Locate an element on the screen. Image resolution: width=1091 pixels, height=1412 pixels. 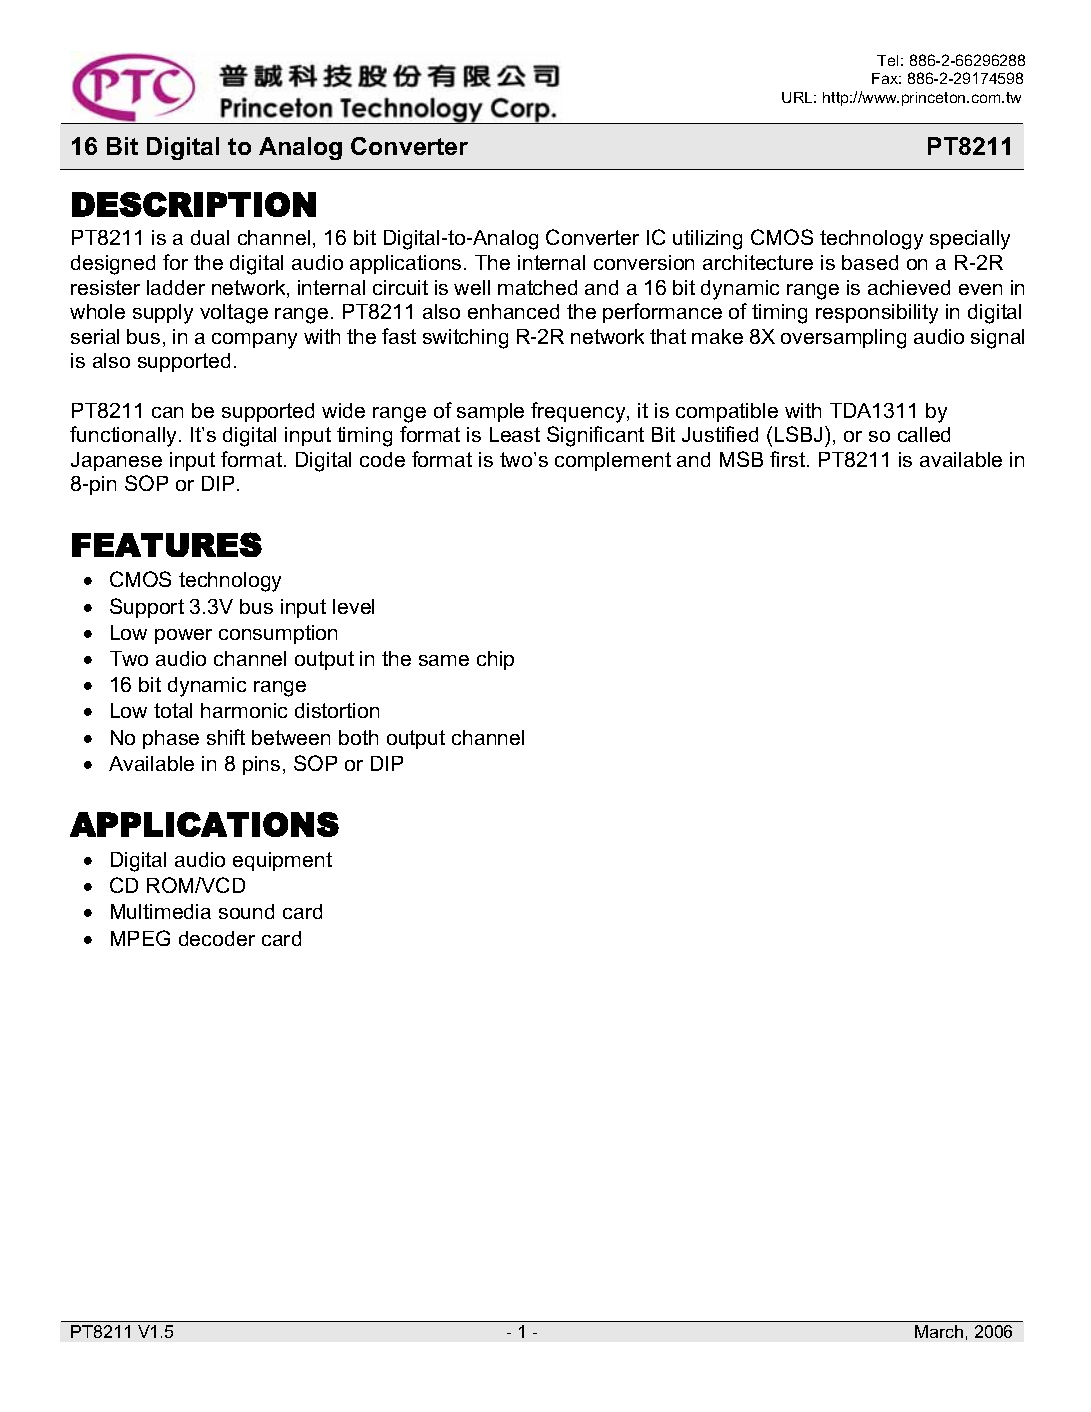
March is located at coordinates (939, 1331).
